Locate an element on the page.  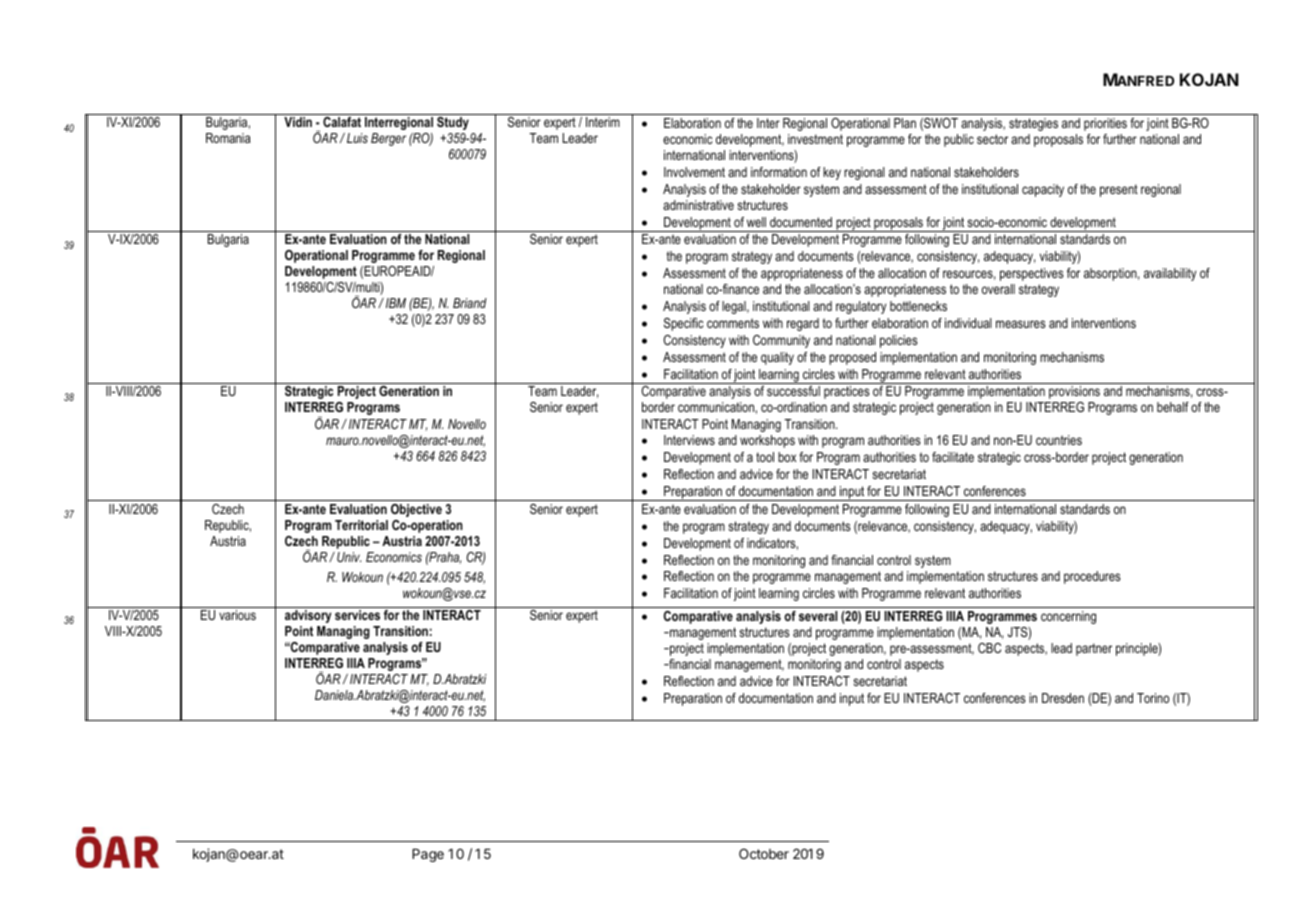
sector is located at coordinates (992, 139).
